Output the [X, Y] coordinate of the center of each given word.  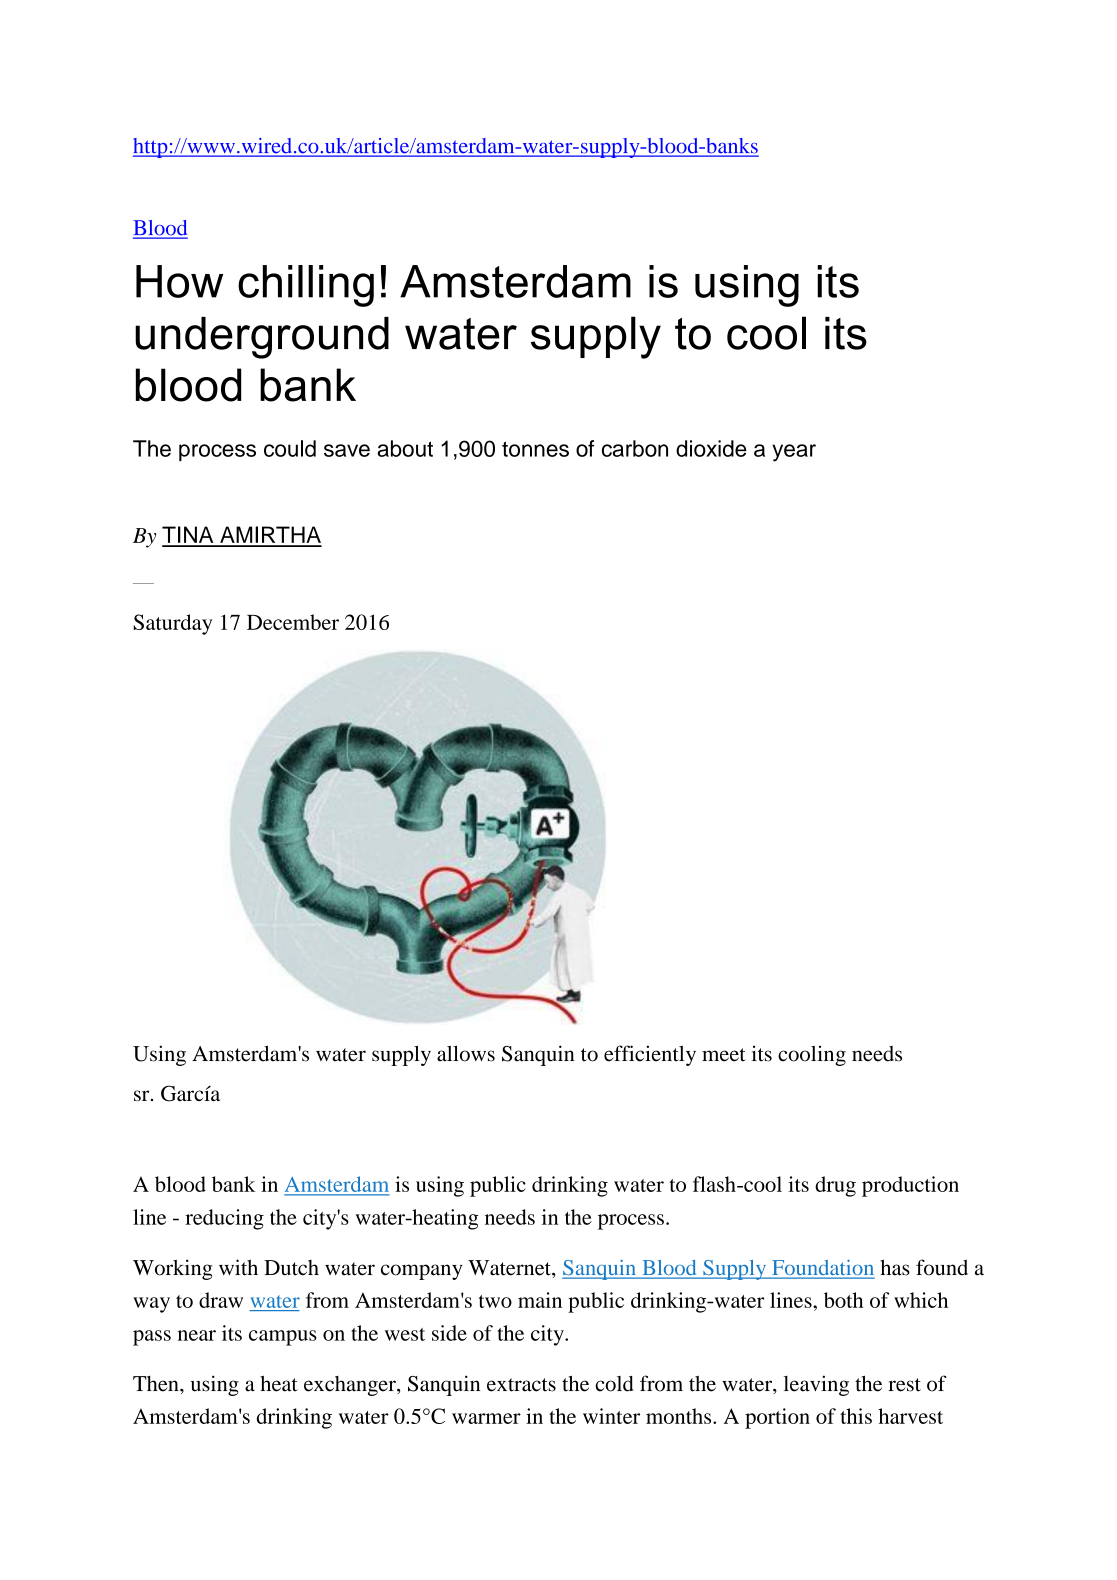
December [293, 622]
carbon [635, 448]
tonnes [535, 449]
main [540, 1300]
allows [466, 1053]
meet [724, 1055]
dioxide [711, 448]
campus [283, 1338]
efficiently [650, 1055]
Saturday [173, 624]
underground [262, 338]
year [794, 453]
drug [835, 1186]
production [910, 1186]
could [290, 448]
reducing [224, 1219]
